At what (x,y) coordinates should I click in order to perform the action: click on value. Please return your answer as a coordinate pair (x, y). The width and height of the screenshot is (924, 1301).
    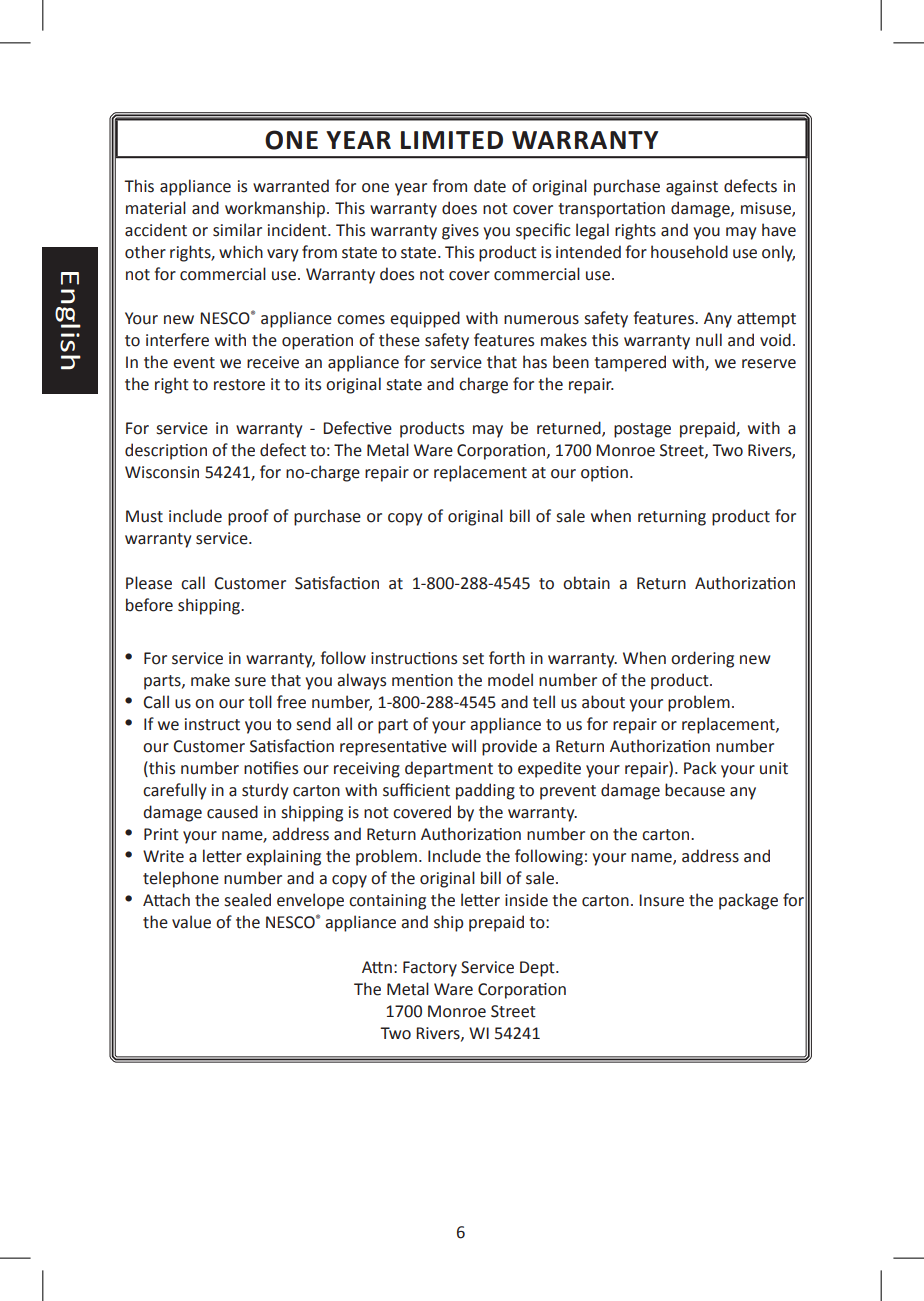
    Looking at the image, I should click on (191, 922).
